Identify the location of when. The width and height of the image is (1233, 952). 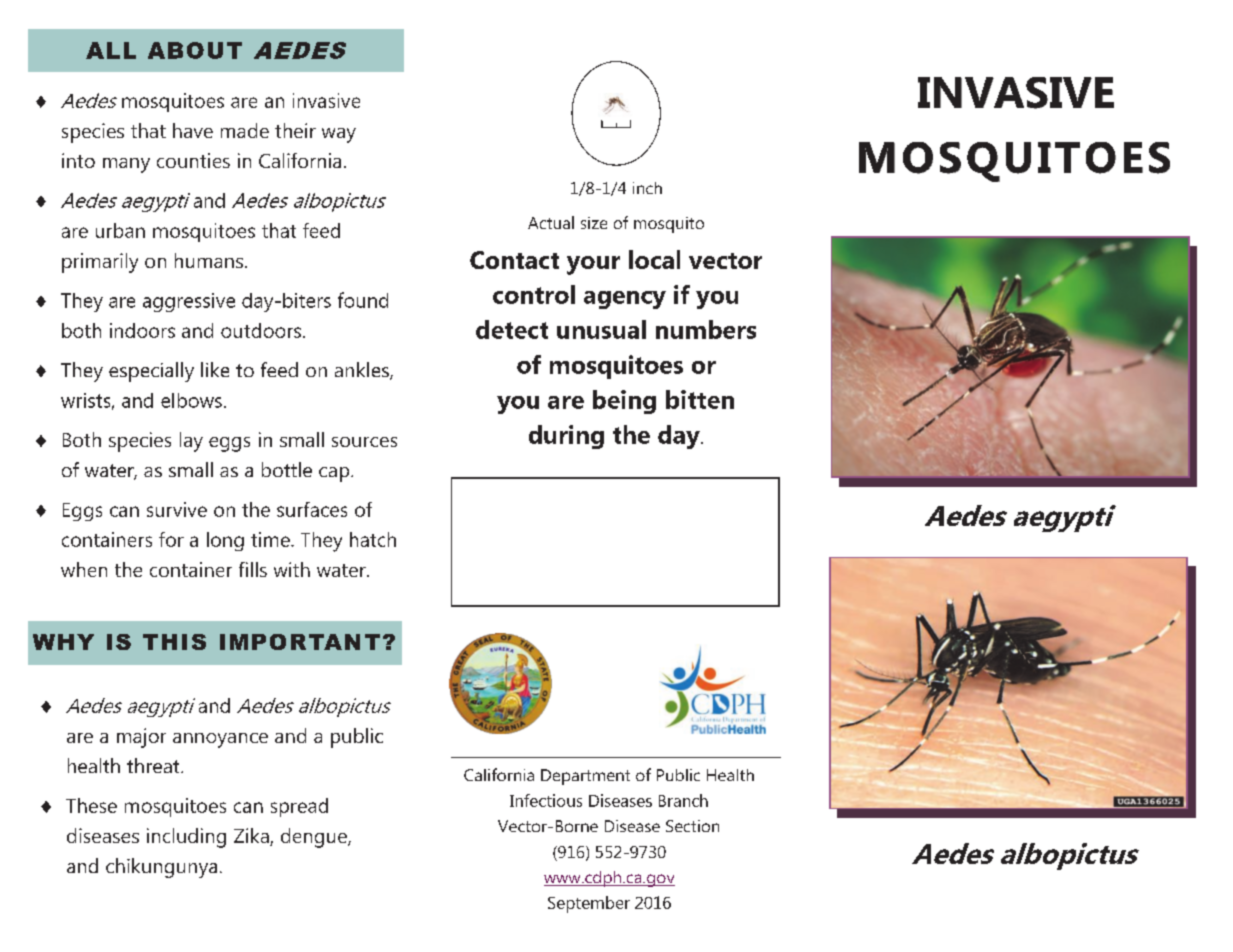
(84, 569).
